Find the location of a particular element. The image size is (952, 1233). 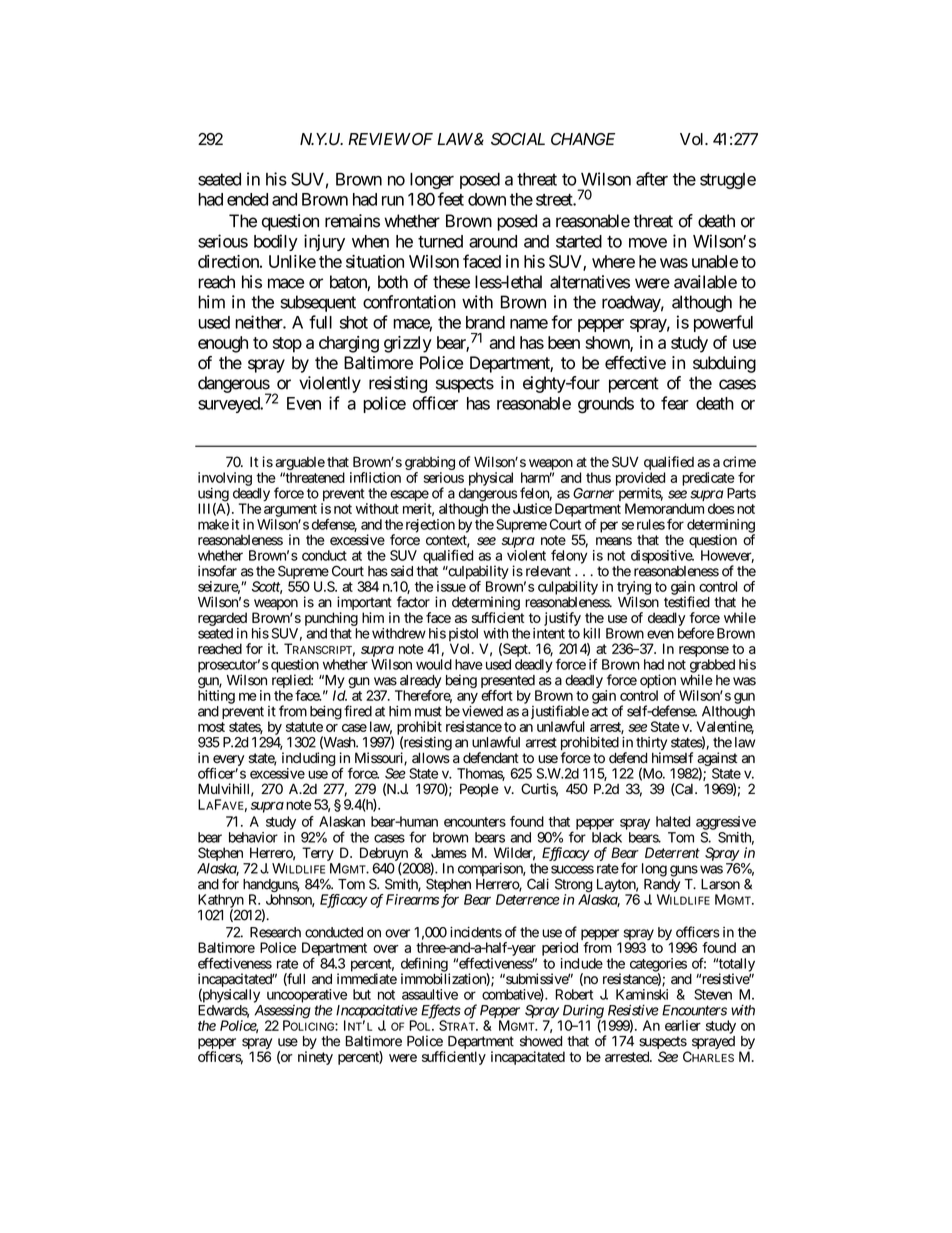

behavior is located at coordinates (253, 837).
